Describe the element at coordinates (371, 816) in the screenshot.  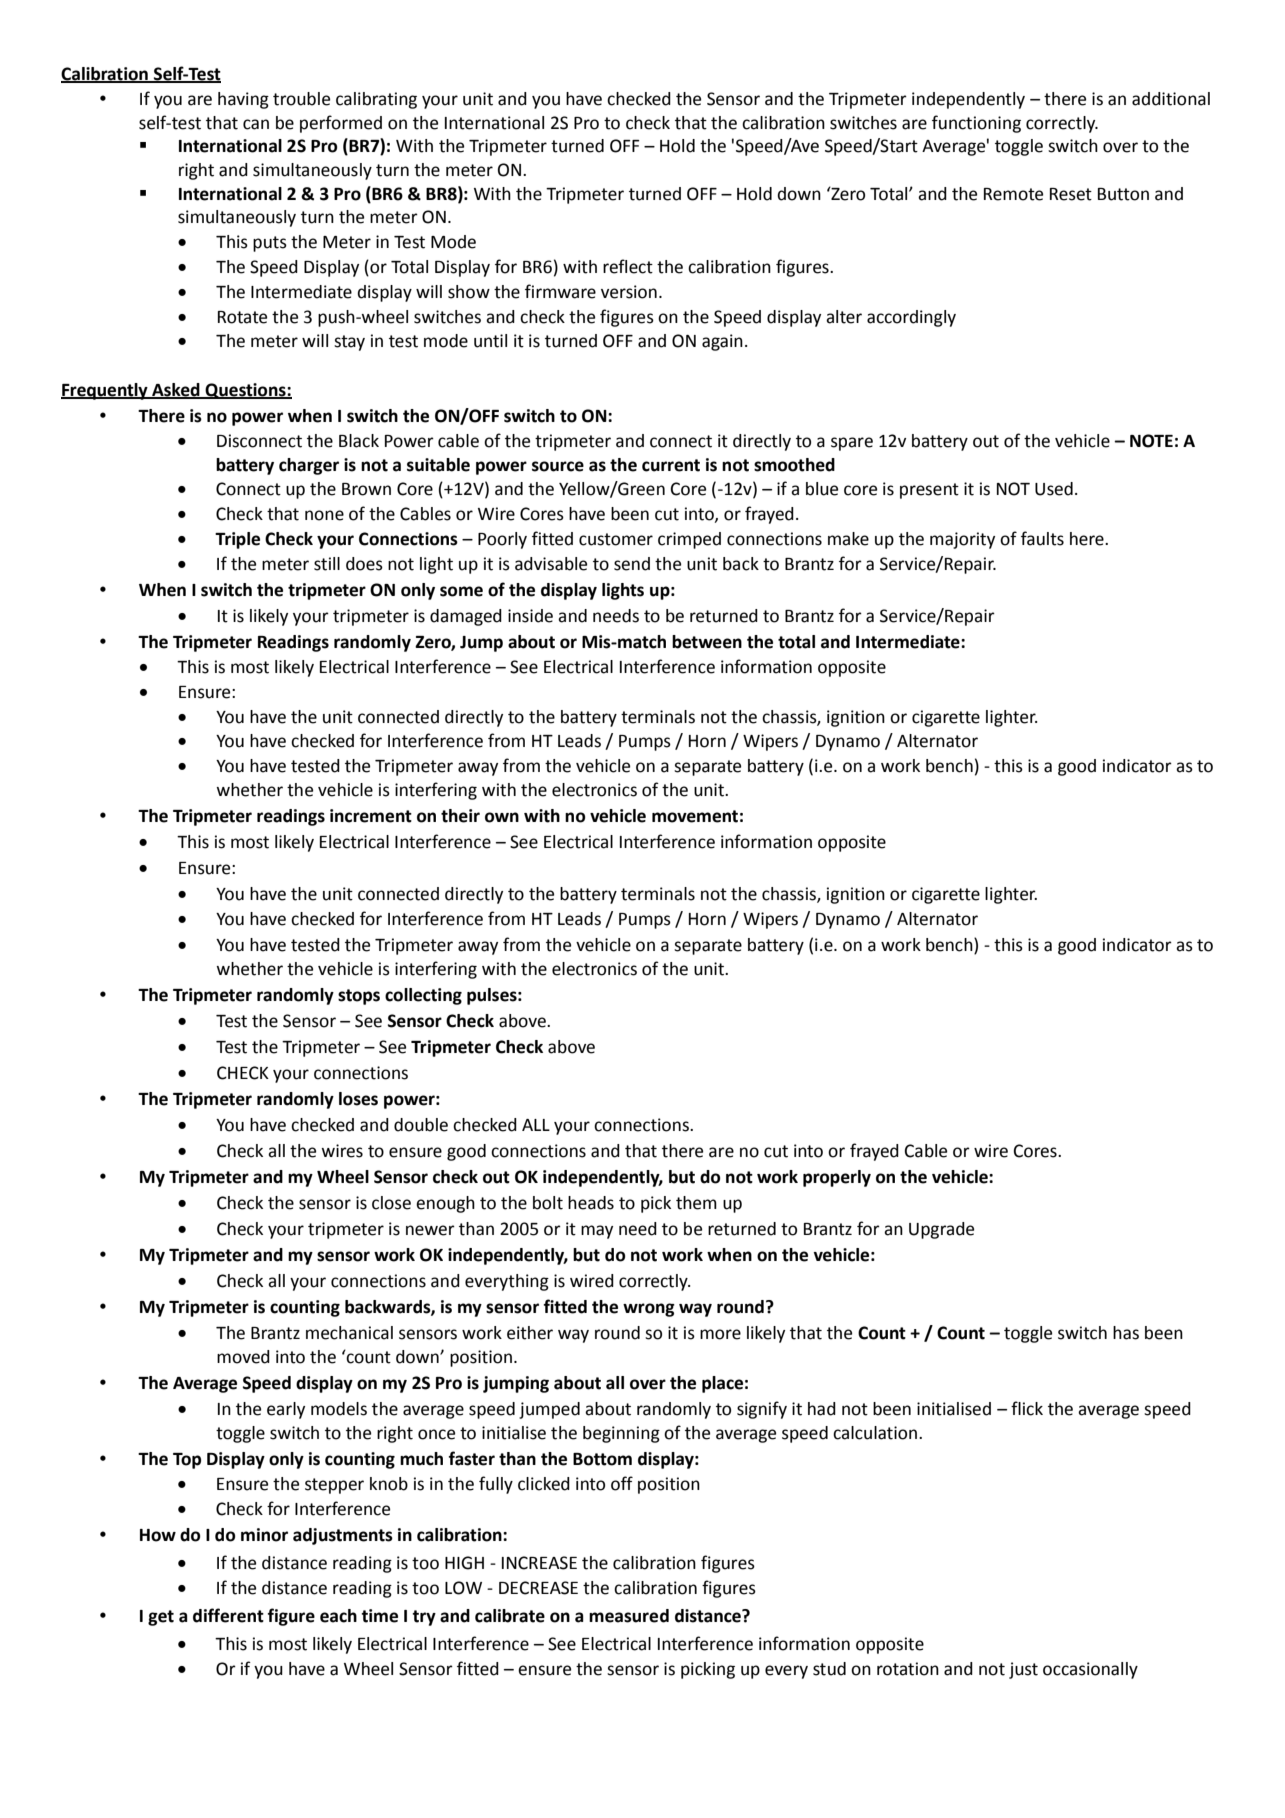
I see `increment` at that location.
